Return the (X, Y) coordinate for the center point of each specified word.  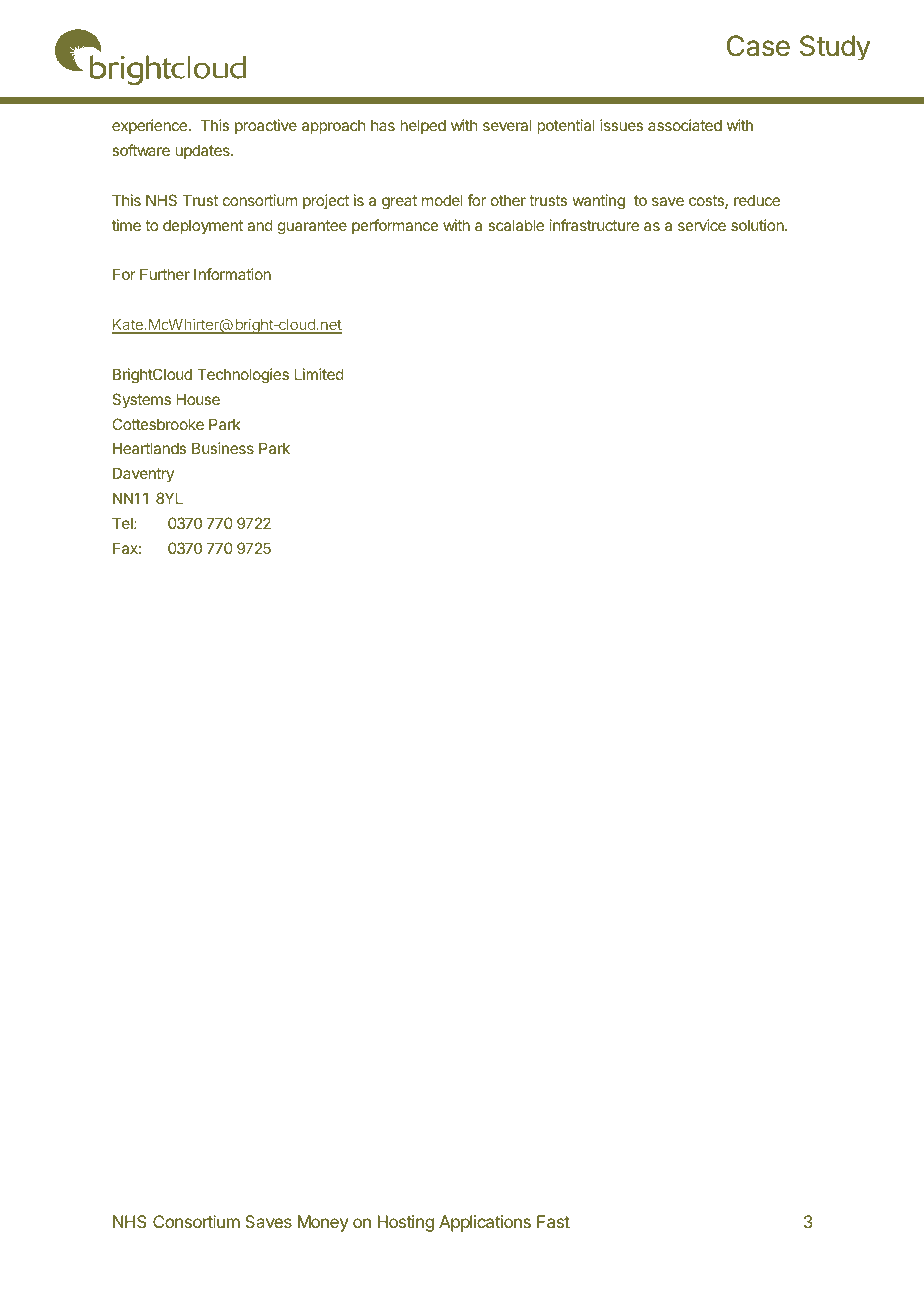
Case (758, 46)
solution (758, 225)
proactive (266, 126)
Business (223, 448)
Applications (485, 1223)
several (507, 125)
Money (323, 1223)
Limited (319, 374)
